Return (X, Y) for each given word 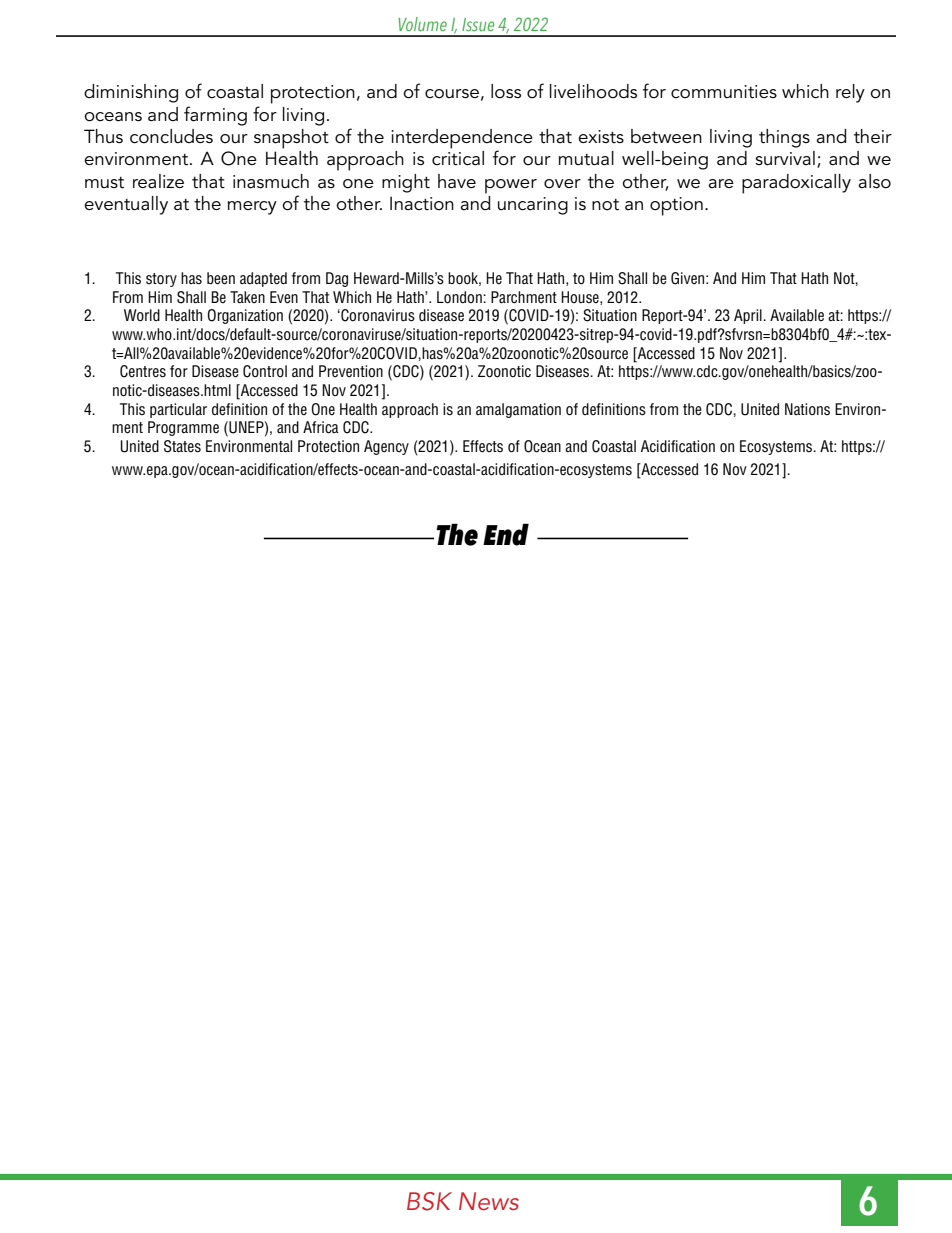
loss (506, 91)
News (489, 1201)
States (182, 446)
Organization (245, 316)
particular (178, 410)
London (460, 297)
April (749, 316)
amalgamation (518, 410)
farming (215, 116)
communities (724, 92)
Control (265, 371)
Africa (321, 427)
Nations (807, 409)
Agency (386, 447)
